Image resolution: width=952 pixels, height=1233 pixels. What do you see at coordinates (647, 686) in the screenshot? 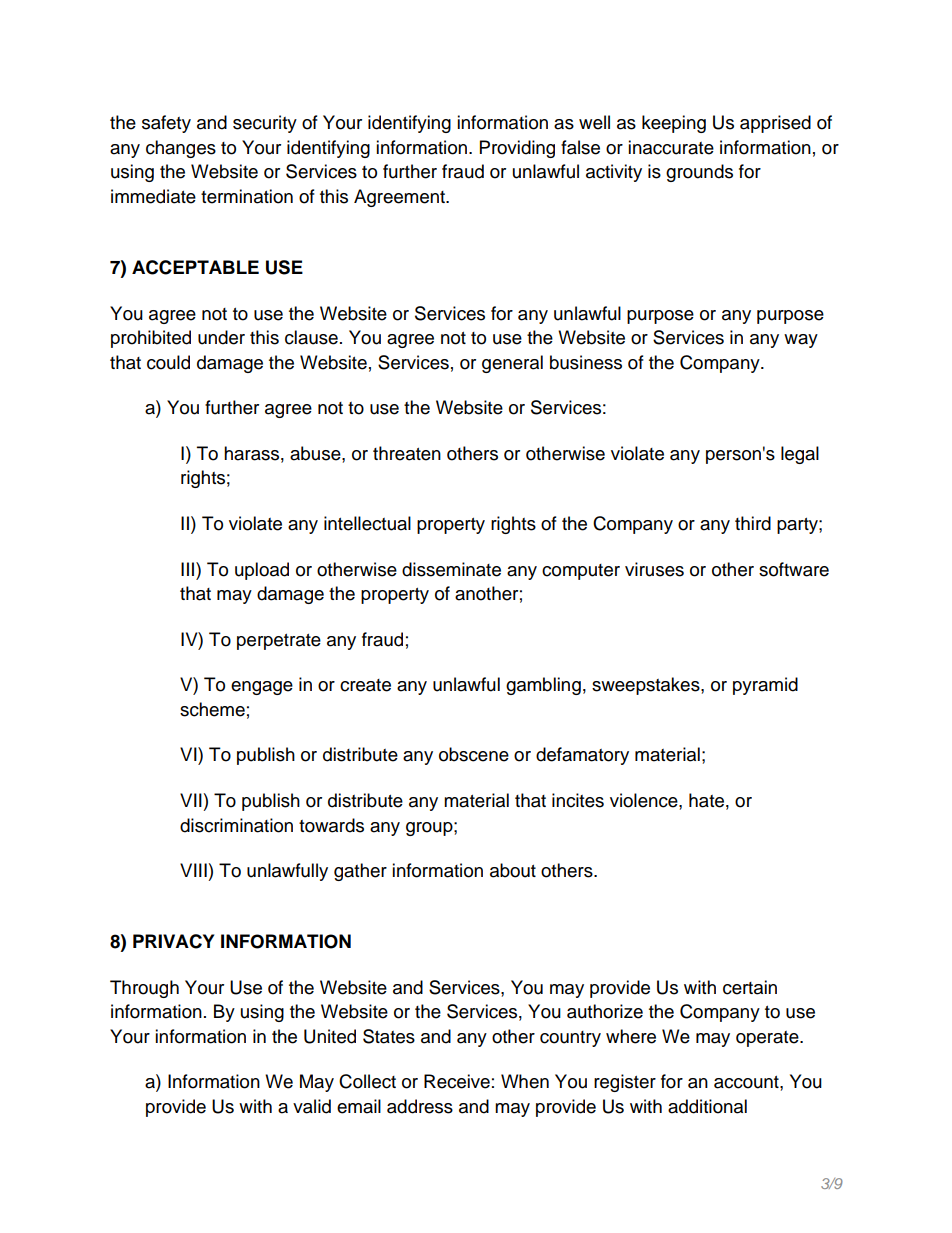
I see `sweepstakes` at bounding box center [647, 686].
